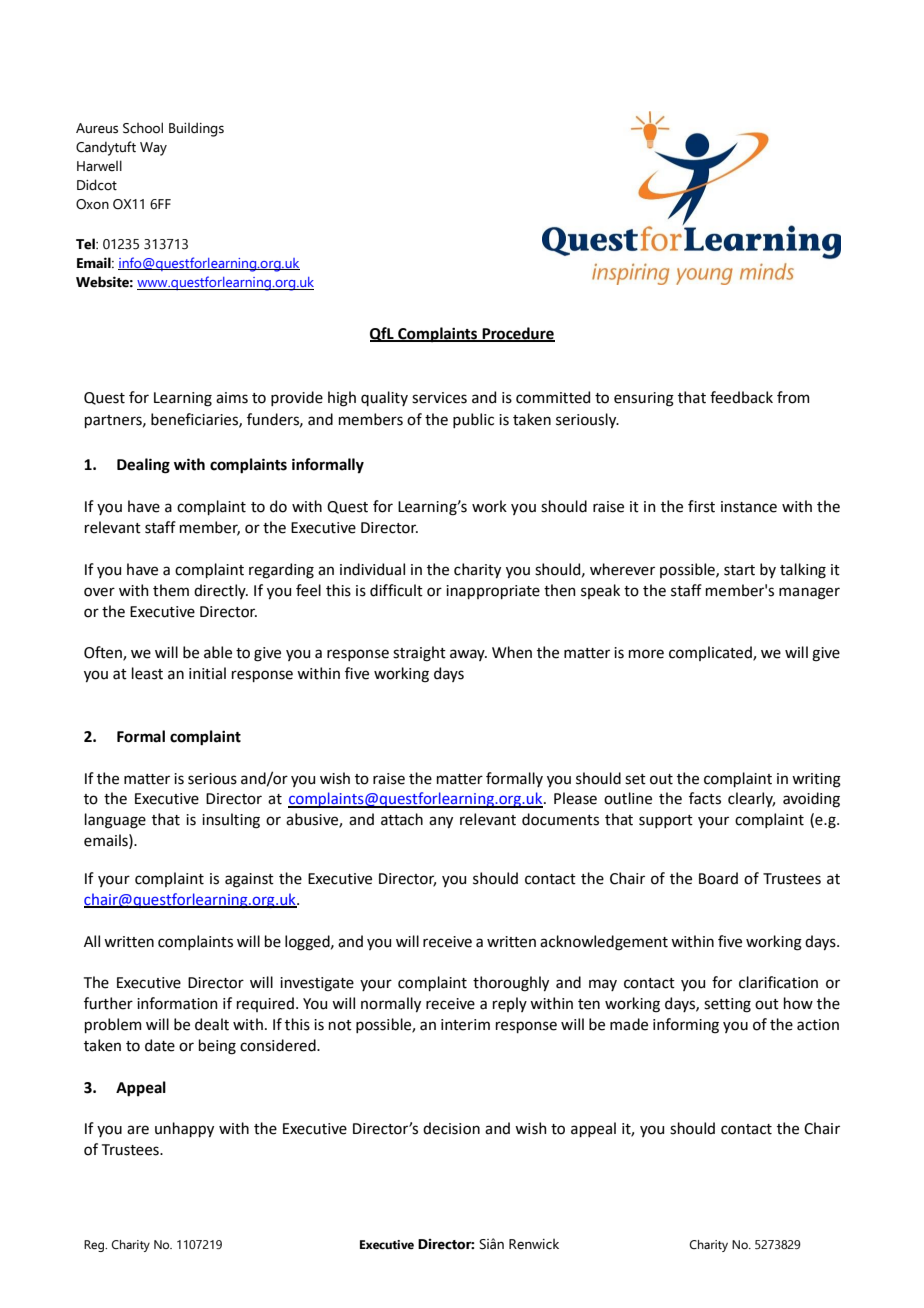 This image has height=1308, width=924. What do you see at coordinates (718, 878) in the image?
I see `Board` at bounding box center [718, 878].
